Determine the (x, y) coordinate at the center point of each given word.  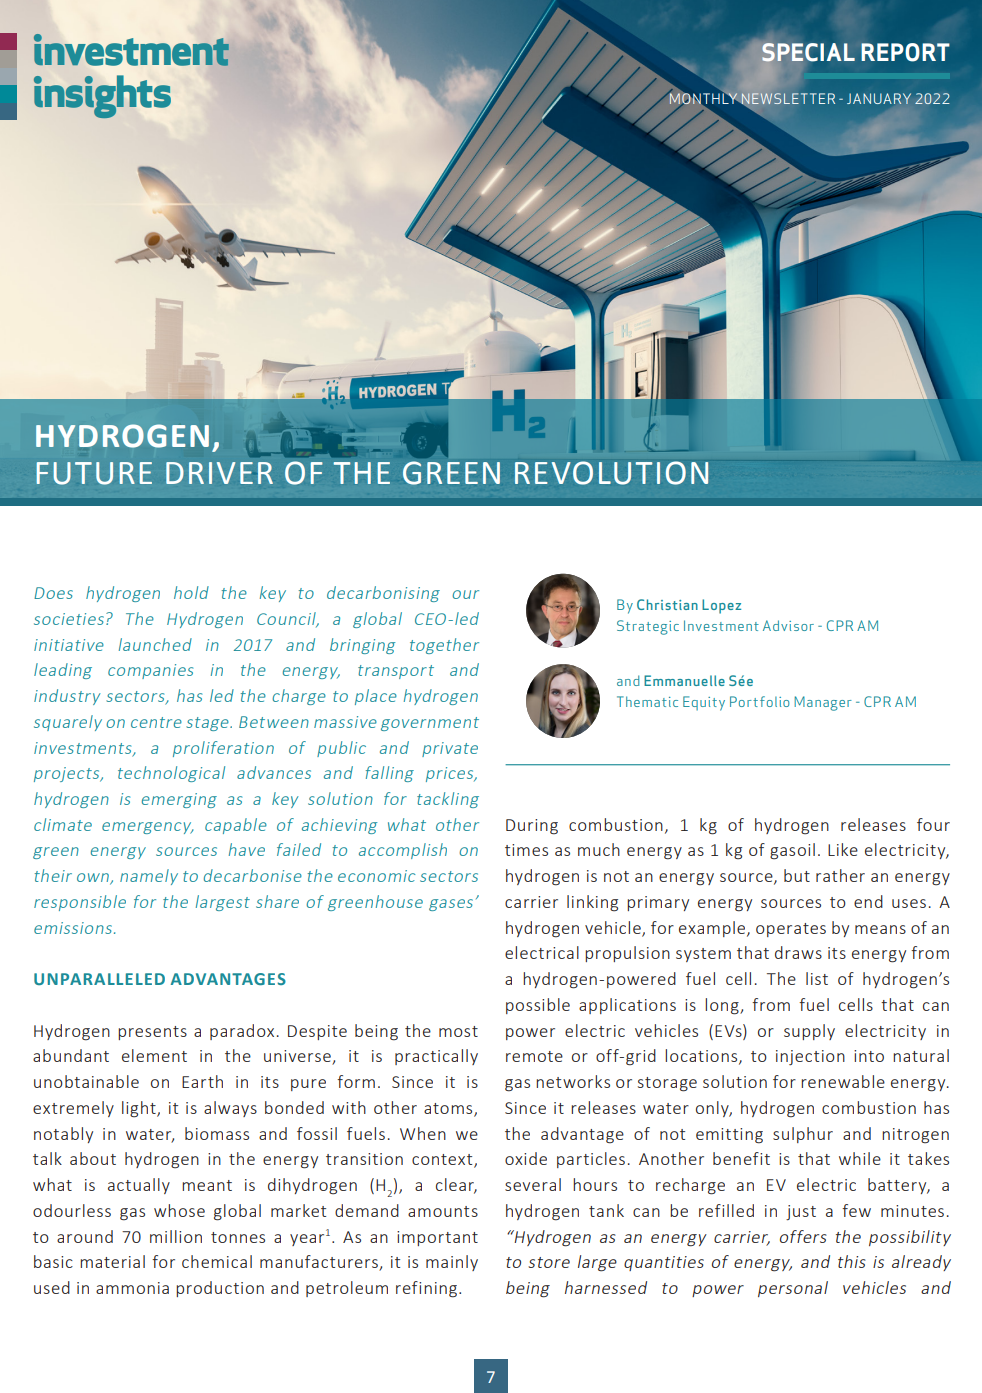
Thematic (647, 701)
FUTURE (94, 473)
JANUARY (879, 98)
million (176, 1236)
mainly (452, 1263)
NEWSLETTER (787, 99)
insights (102, 96)
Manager (823, 703)
